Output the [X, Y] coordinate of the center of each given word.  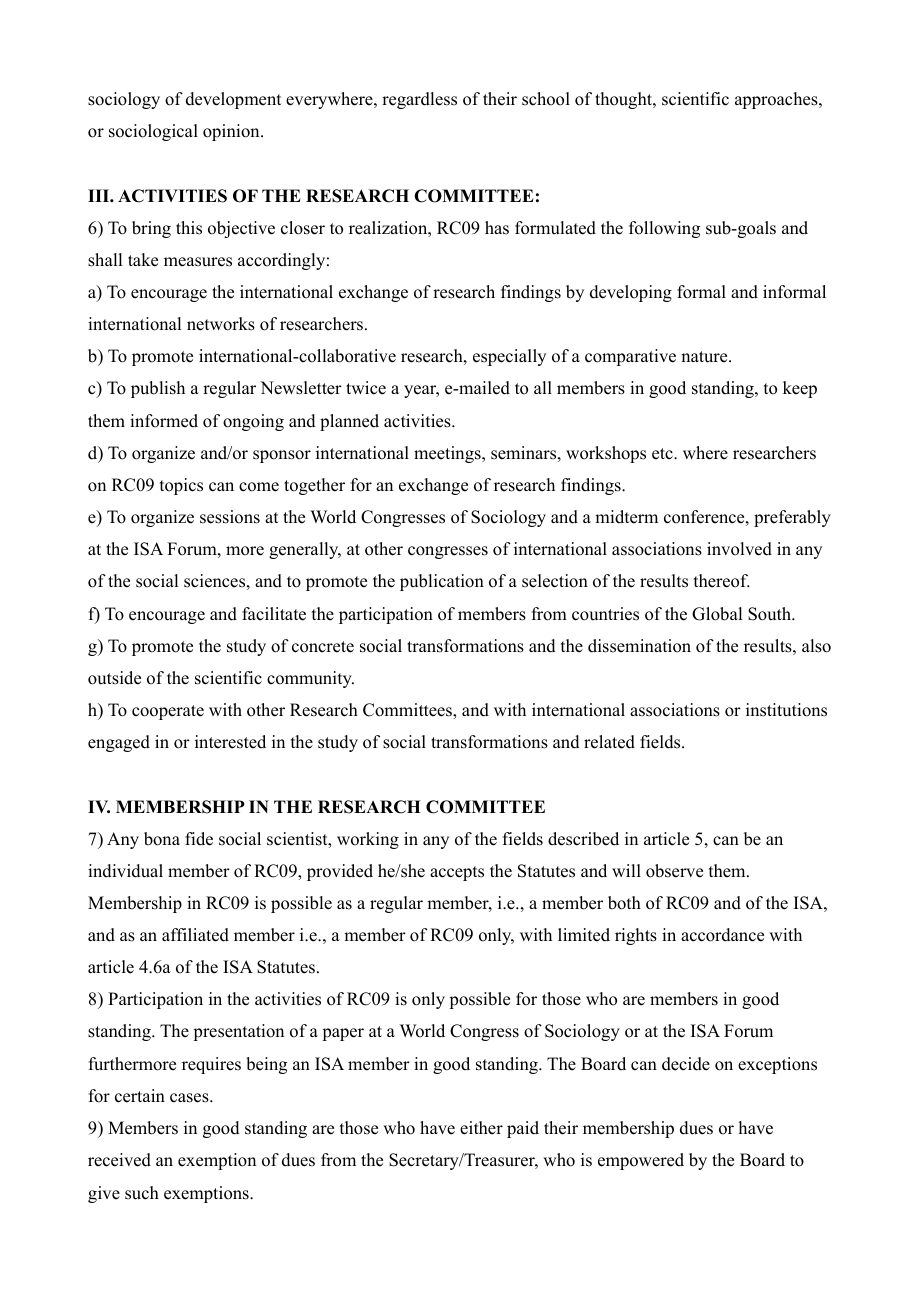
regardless [419, 100]
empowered [641, 1161]
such [142, 1193]
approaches [777, 100]
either [481, 1128]
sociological [153, 132]
